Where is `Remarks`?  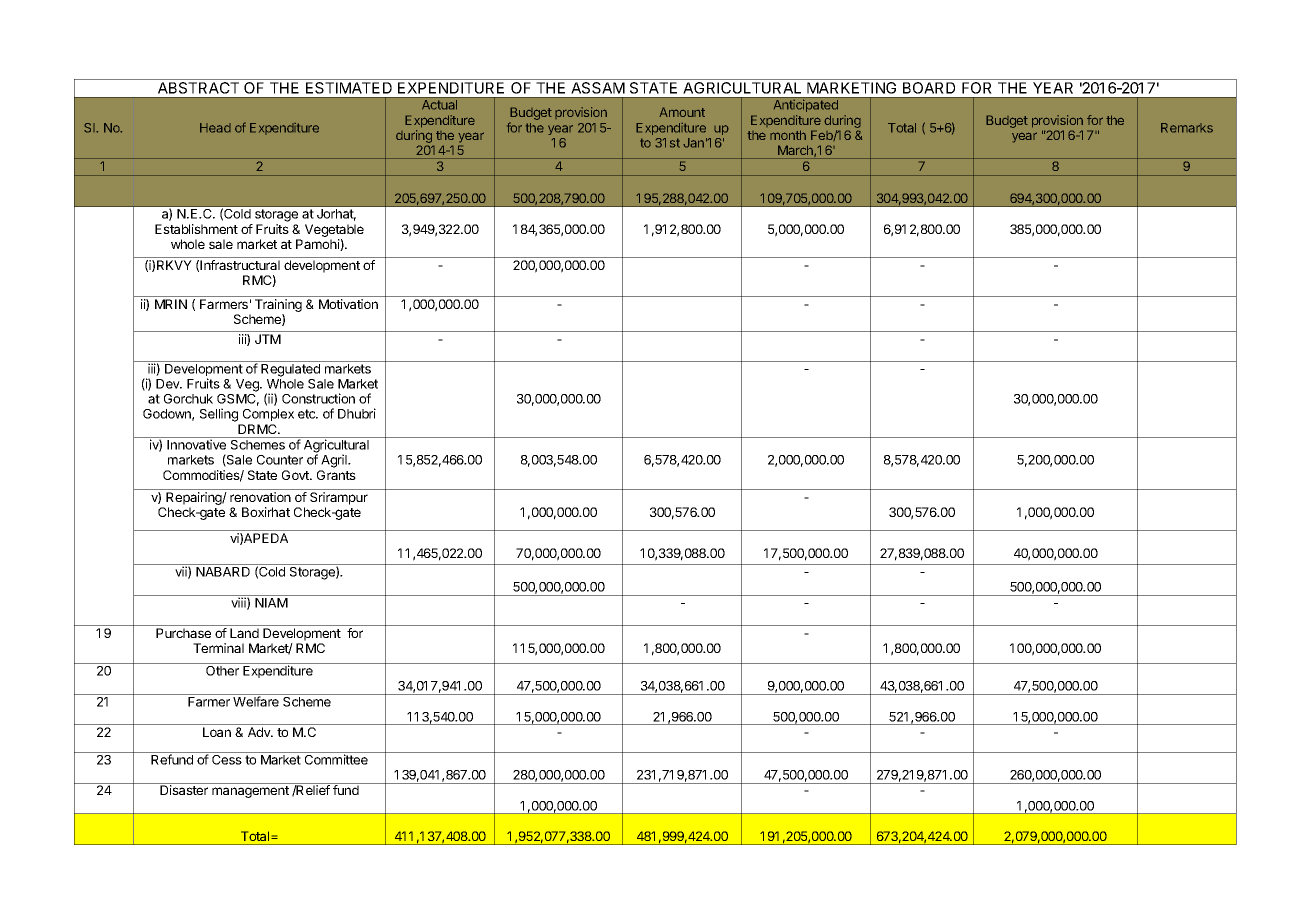 Remarks is located at coordinates (1187, 128).
